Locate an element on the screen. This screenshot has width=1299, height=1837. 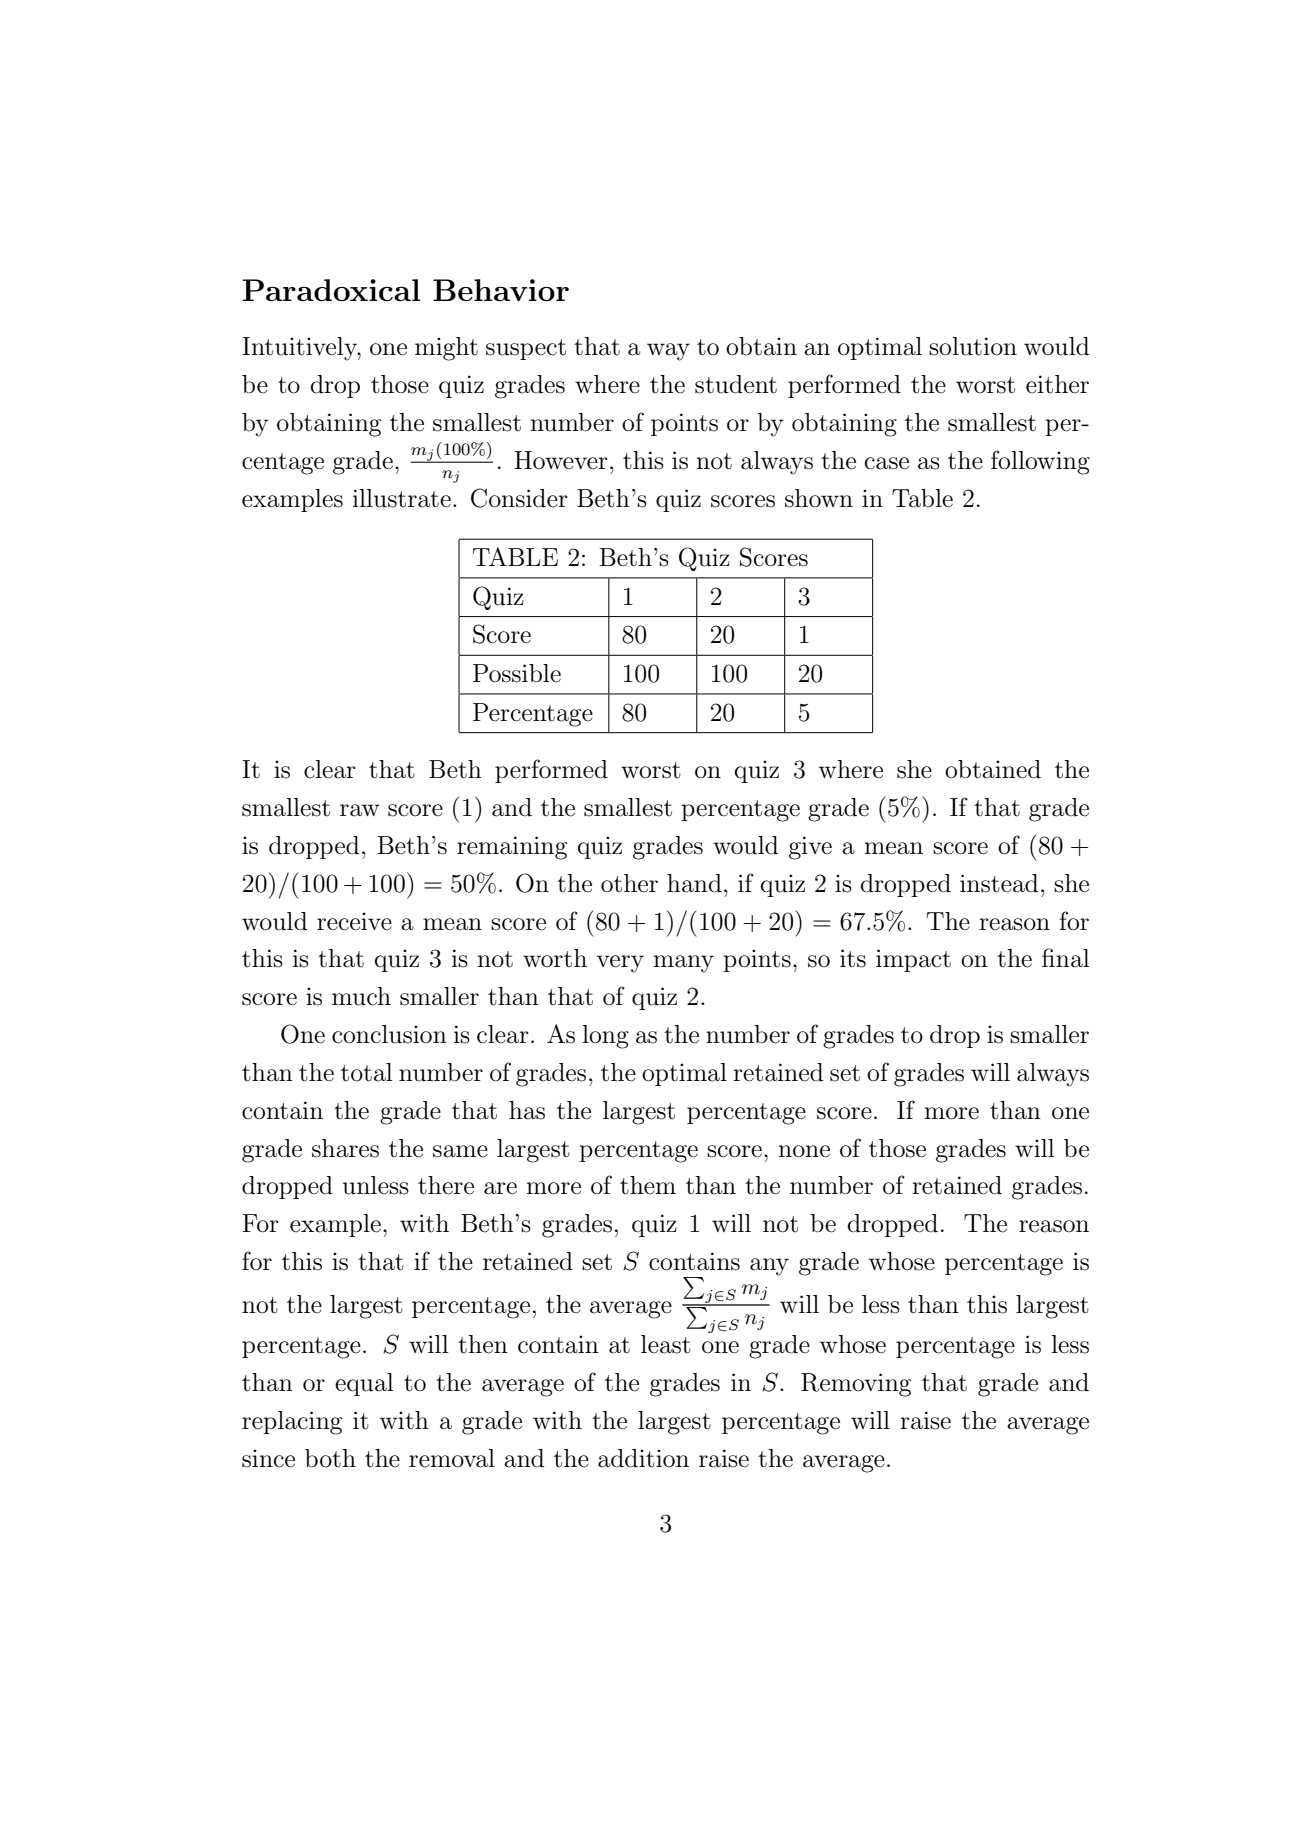
Paradoxical is located at coordinates (331, 290).
